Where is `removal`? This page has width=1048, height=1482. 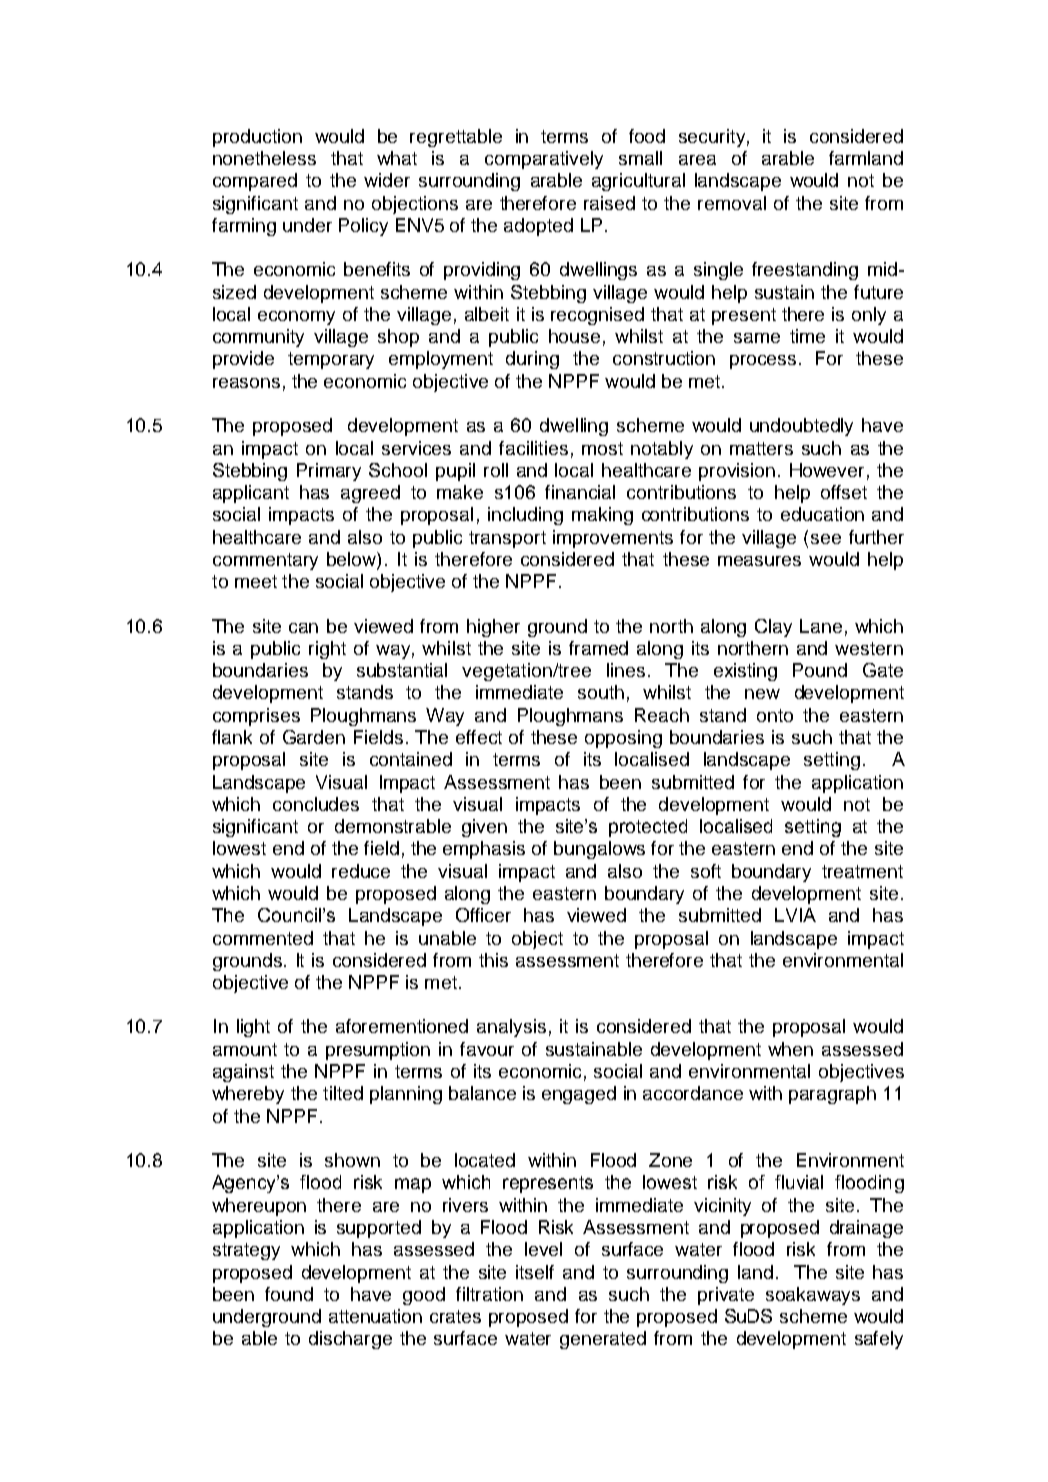
removal is located at coordinates (732, 203).
